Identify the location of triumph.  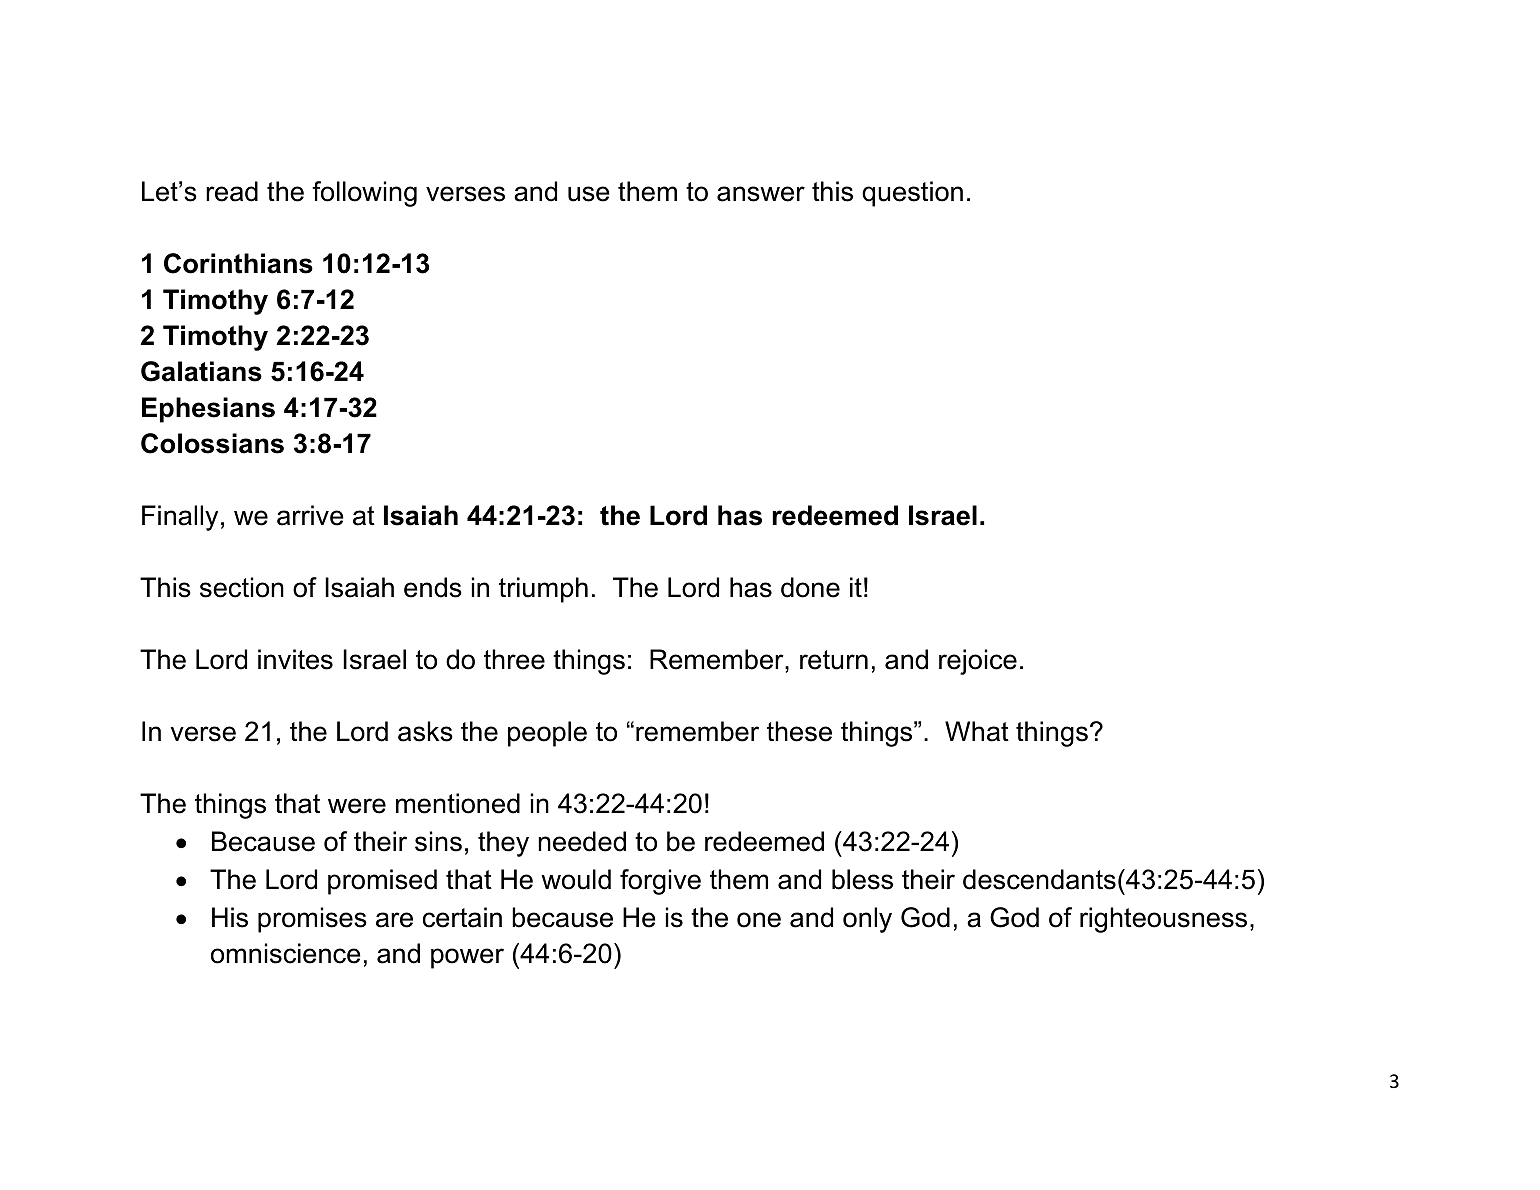
(543, 590).
